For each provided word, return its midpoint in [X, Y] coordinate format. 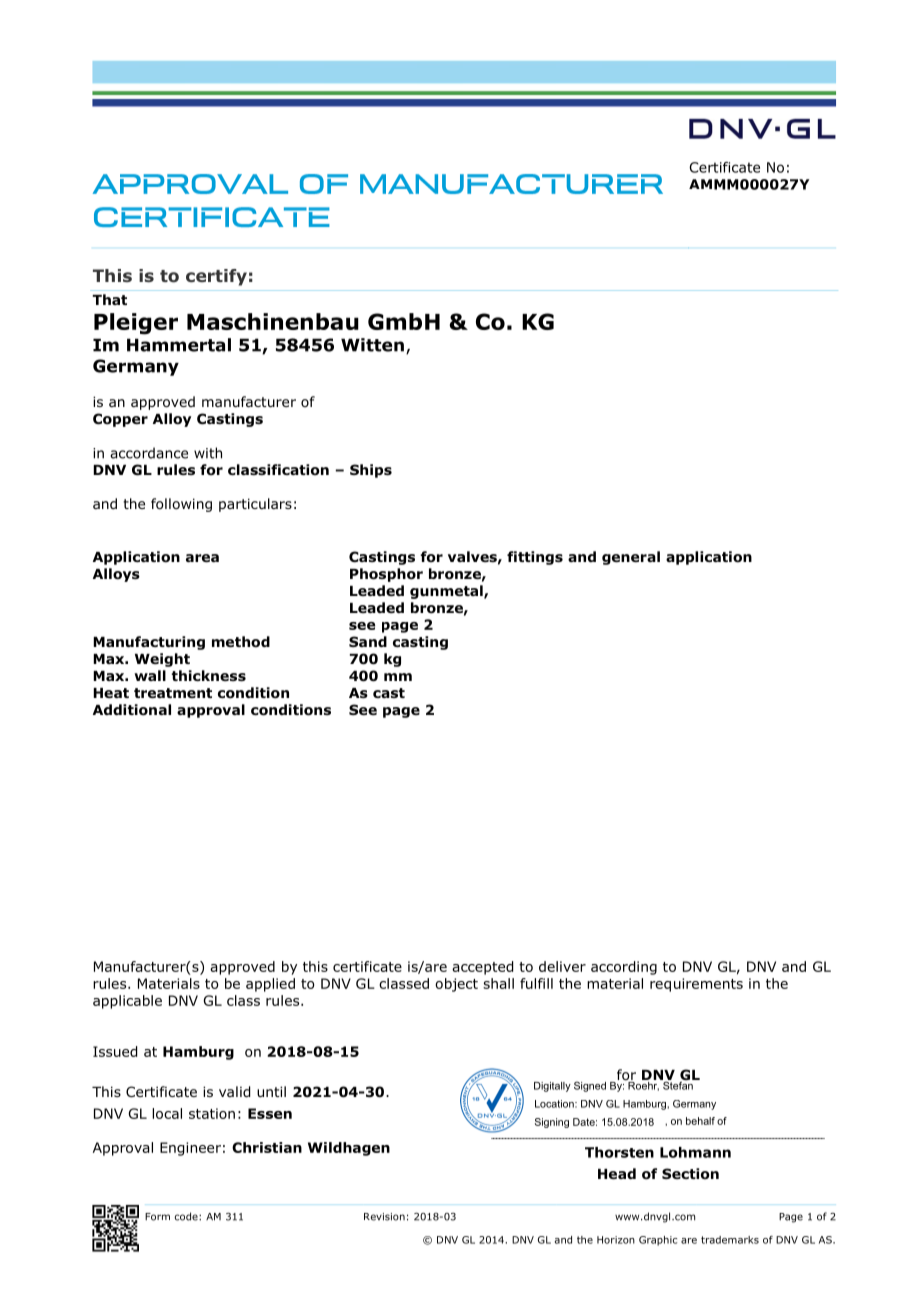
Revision [384, 1217]
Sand [368, 641]
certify [216, 277]
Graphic [658, 1241]
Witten [372, 345]
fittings [535, 558]
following [181, 505]
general [631, 558]
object [456, 985]
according [624, 968]
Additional [132, 710]
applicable [127, 1002]
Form [157, 1217]
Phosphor [386, 575]
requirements [696, 985]
